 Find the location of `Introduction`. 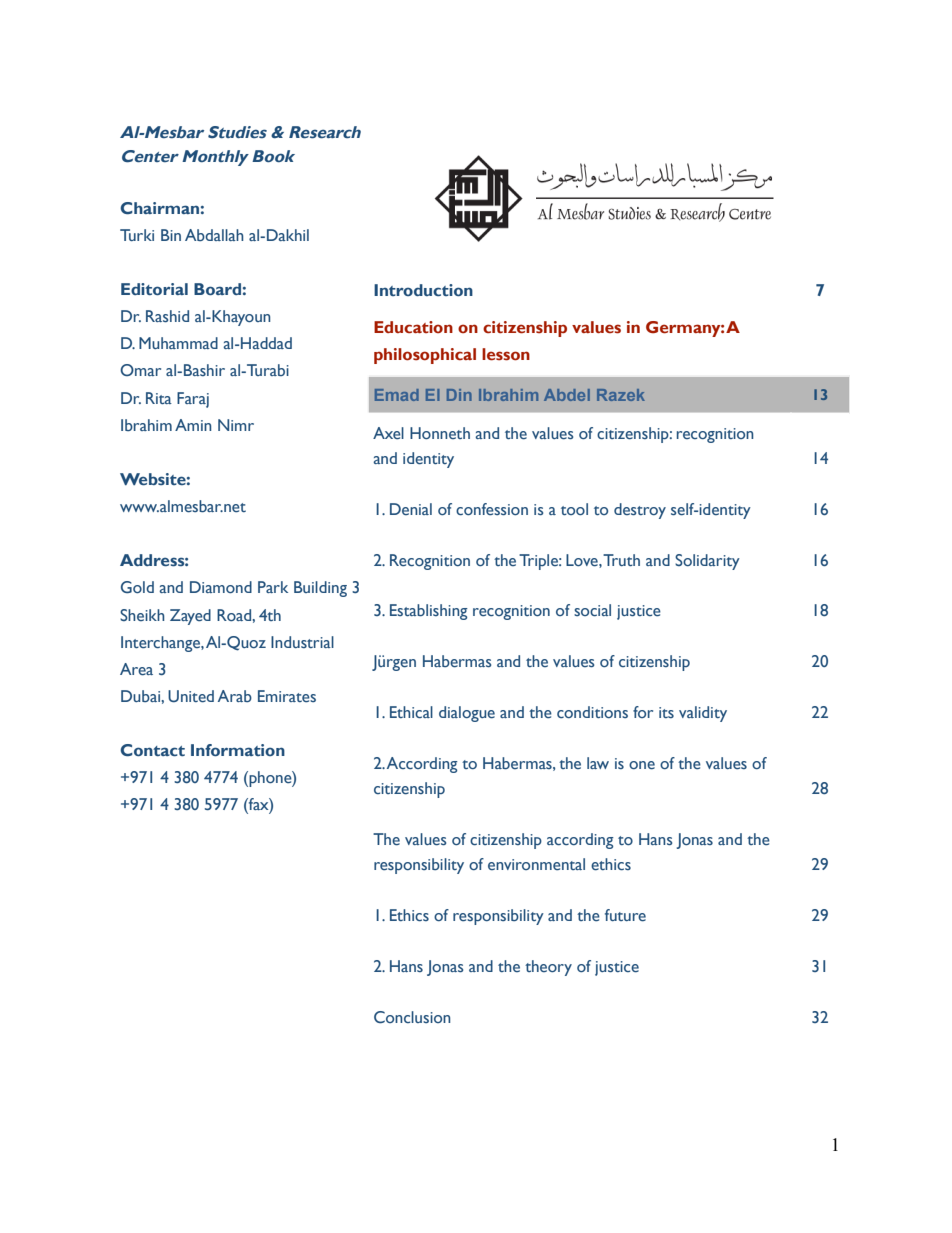

Introduction is located at coordinates (423, 290).
